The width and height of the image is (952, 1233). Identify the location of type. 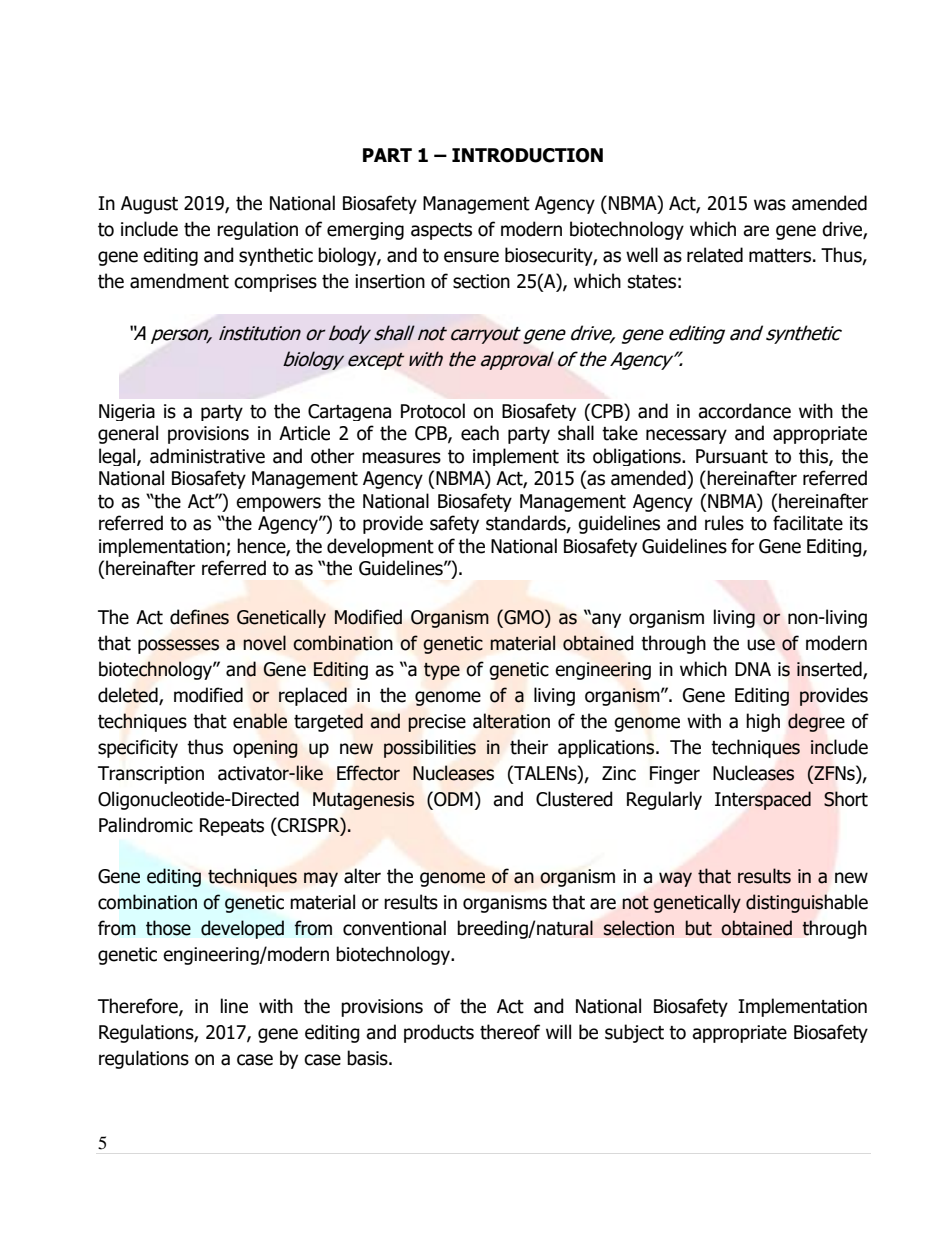
(442, 671).
